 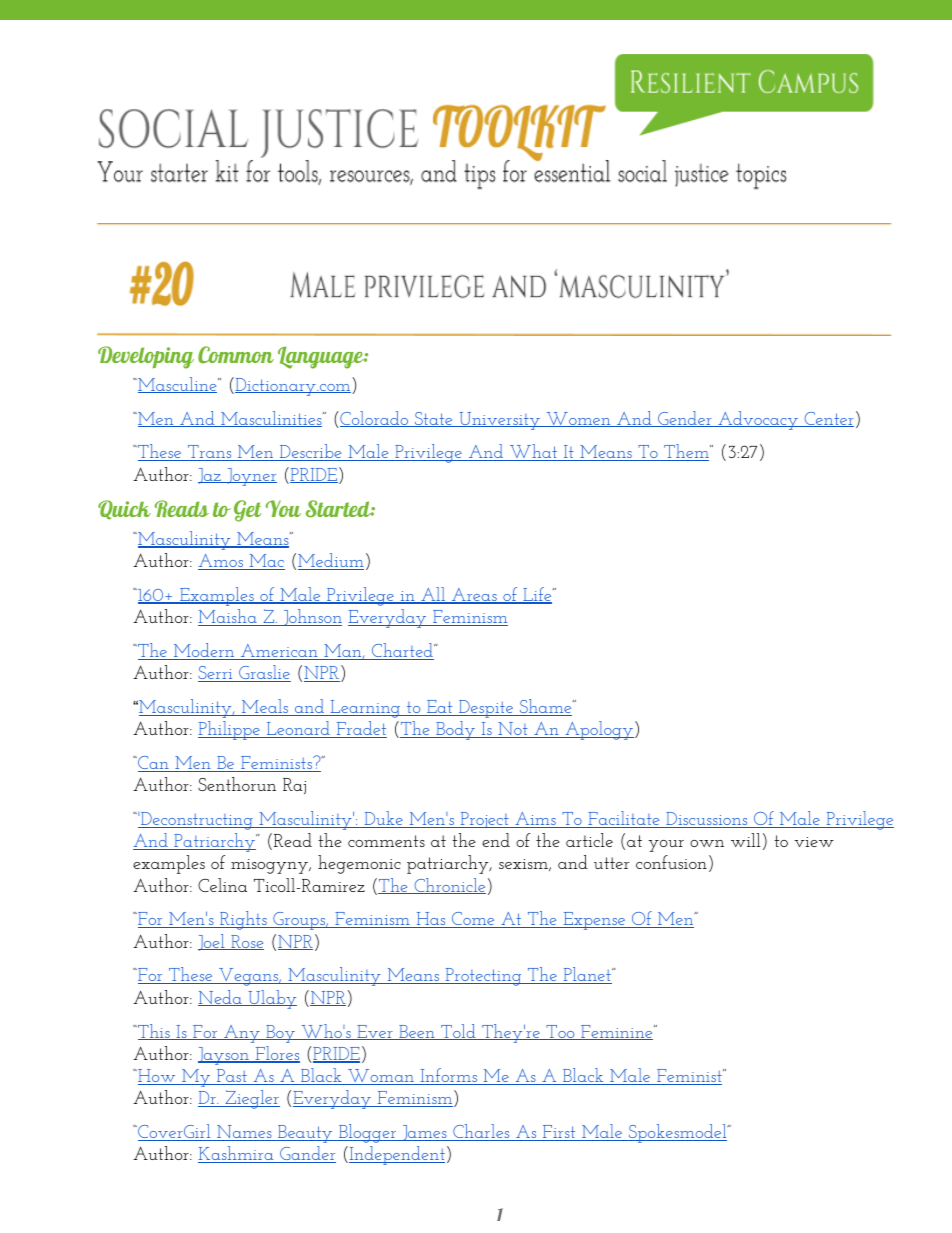 What do you see at coordinates (212, 942) in the document?
I see `Joel` at bounding box center [212, 942].
